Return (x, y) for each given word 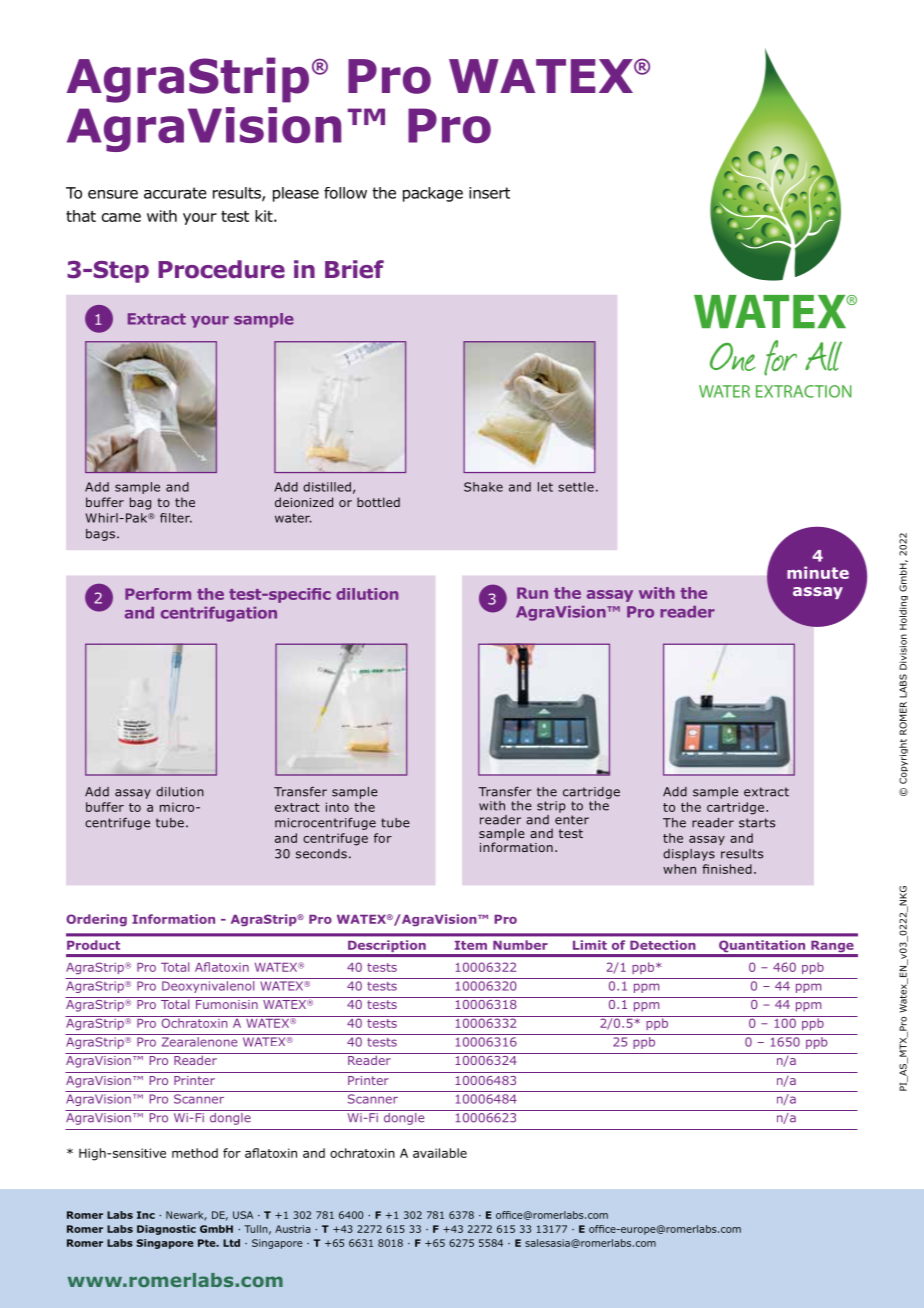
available (440, 1153)
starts (757, 823)
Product (93, 945)
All (823, 356)
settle (576, 487)
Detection (663, 945)
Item (471, 945)
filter (176, 518)
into (337, 807)
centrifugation (219, 614)
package (433, 194)
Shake (483, 487)
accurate (175, 193)
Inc (146, 1215)
